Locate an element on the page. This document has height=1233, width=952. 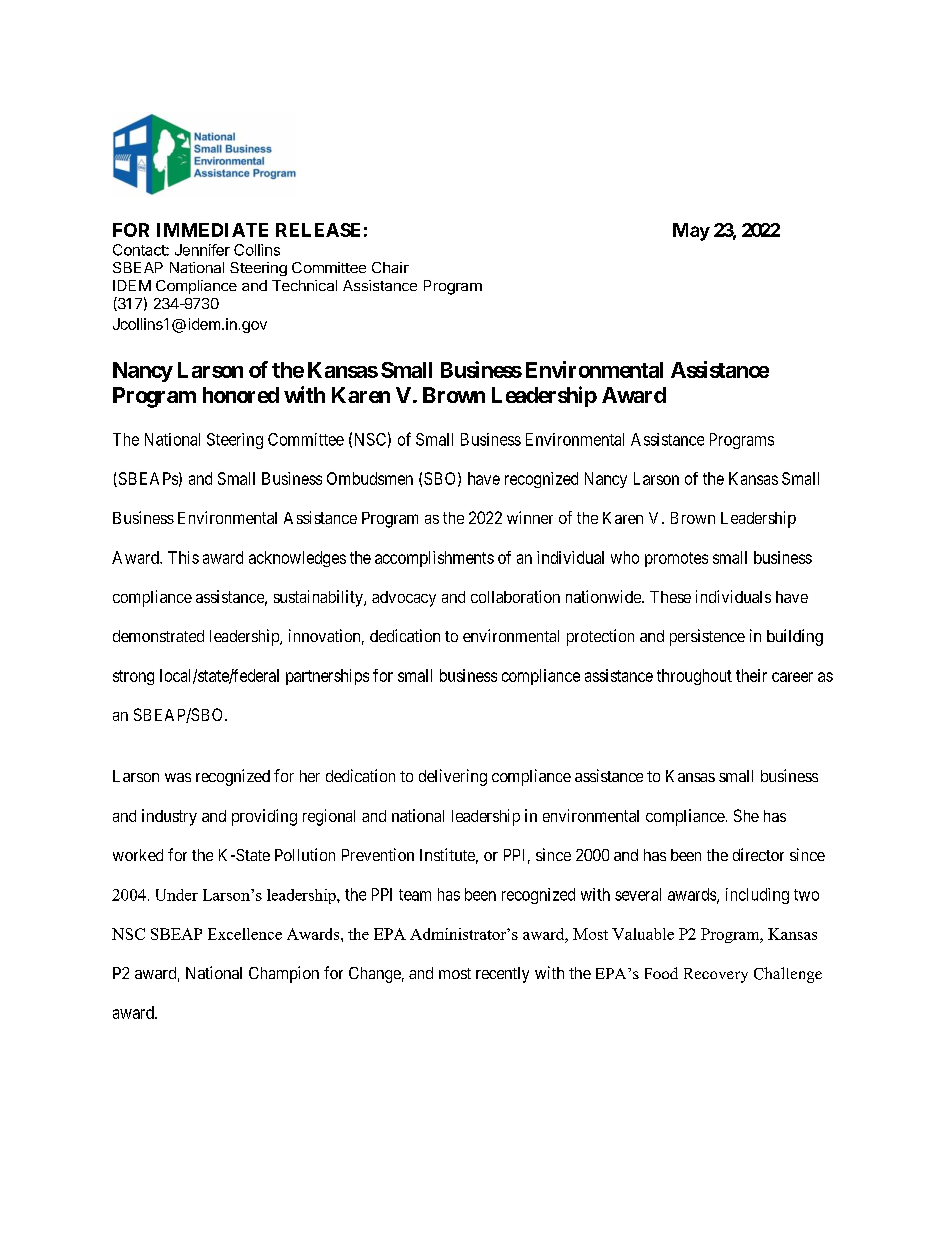
Recovery is located at coordinates (716, 975).
